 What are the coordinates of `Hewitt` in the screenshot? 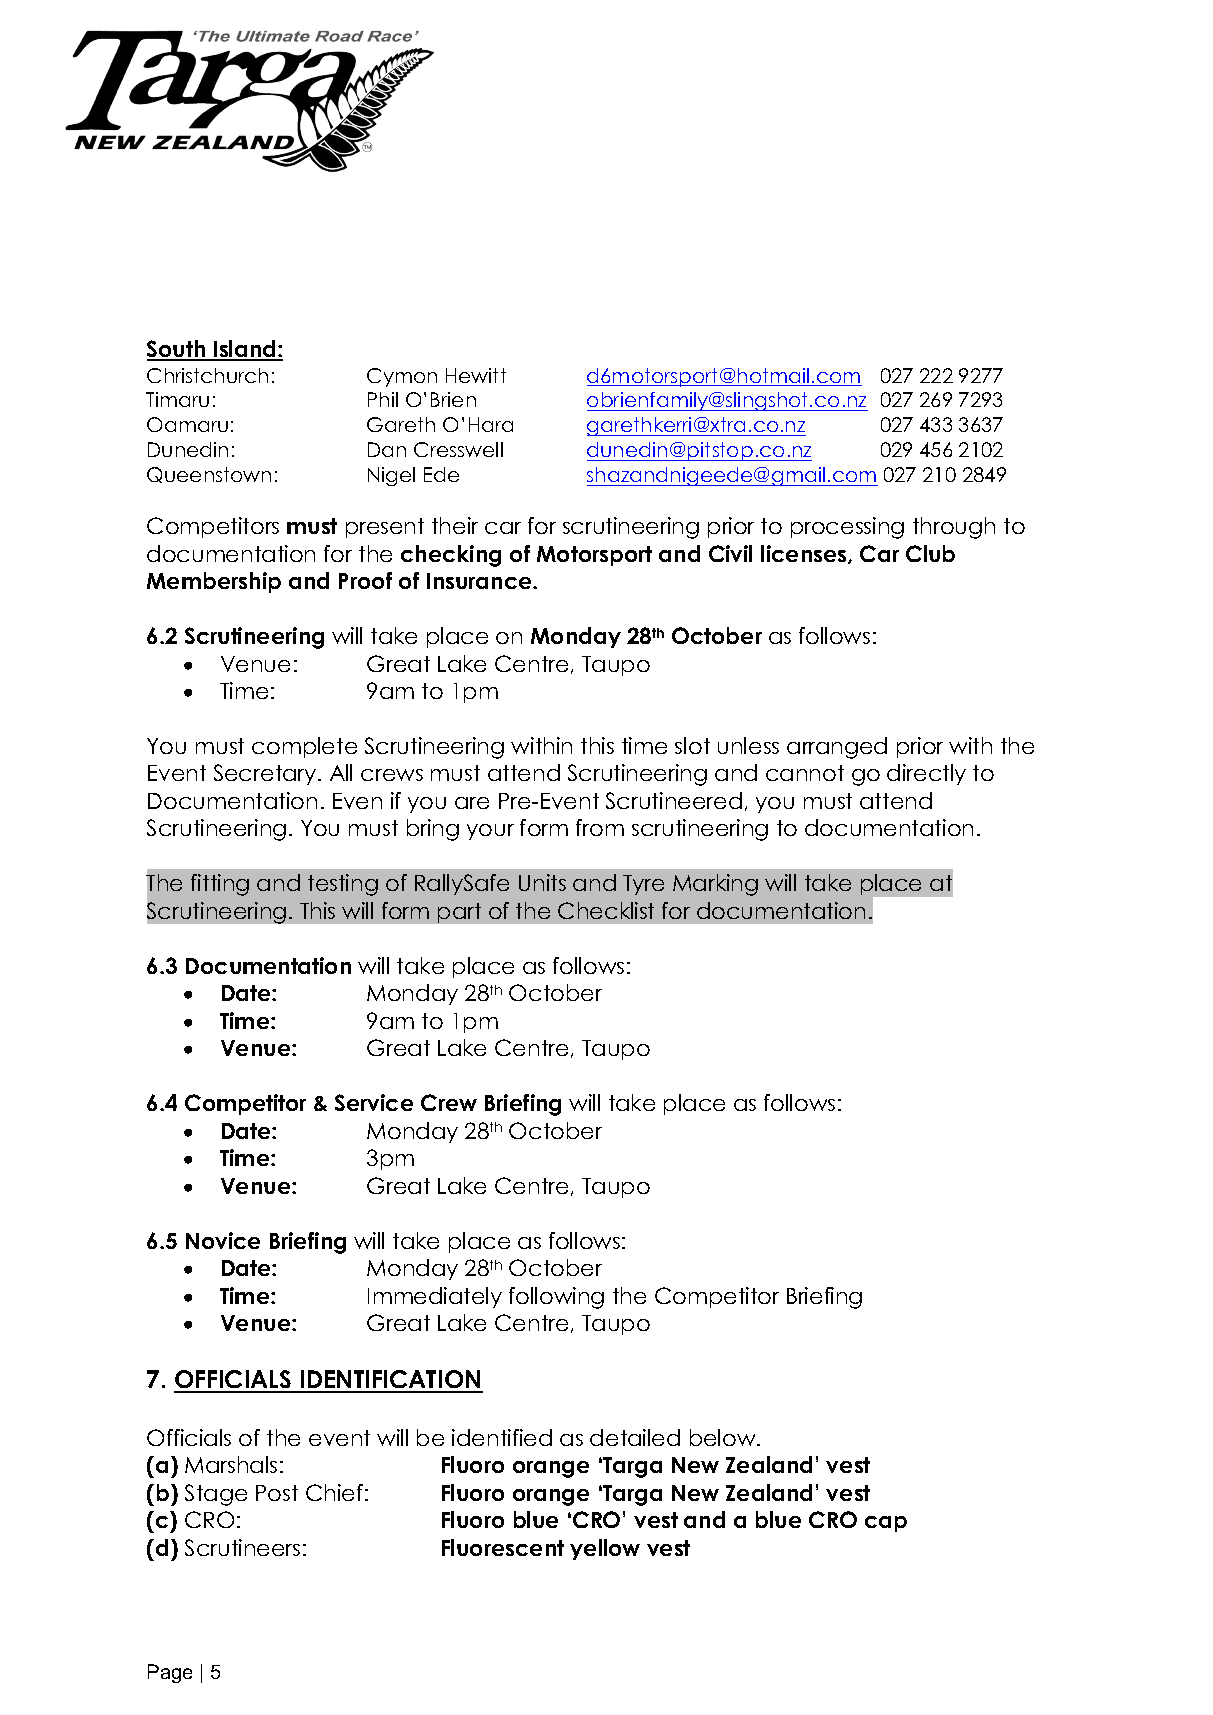 It's located at (476, 375).
